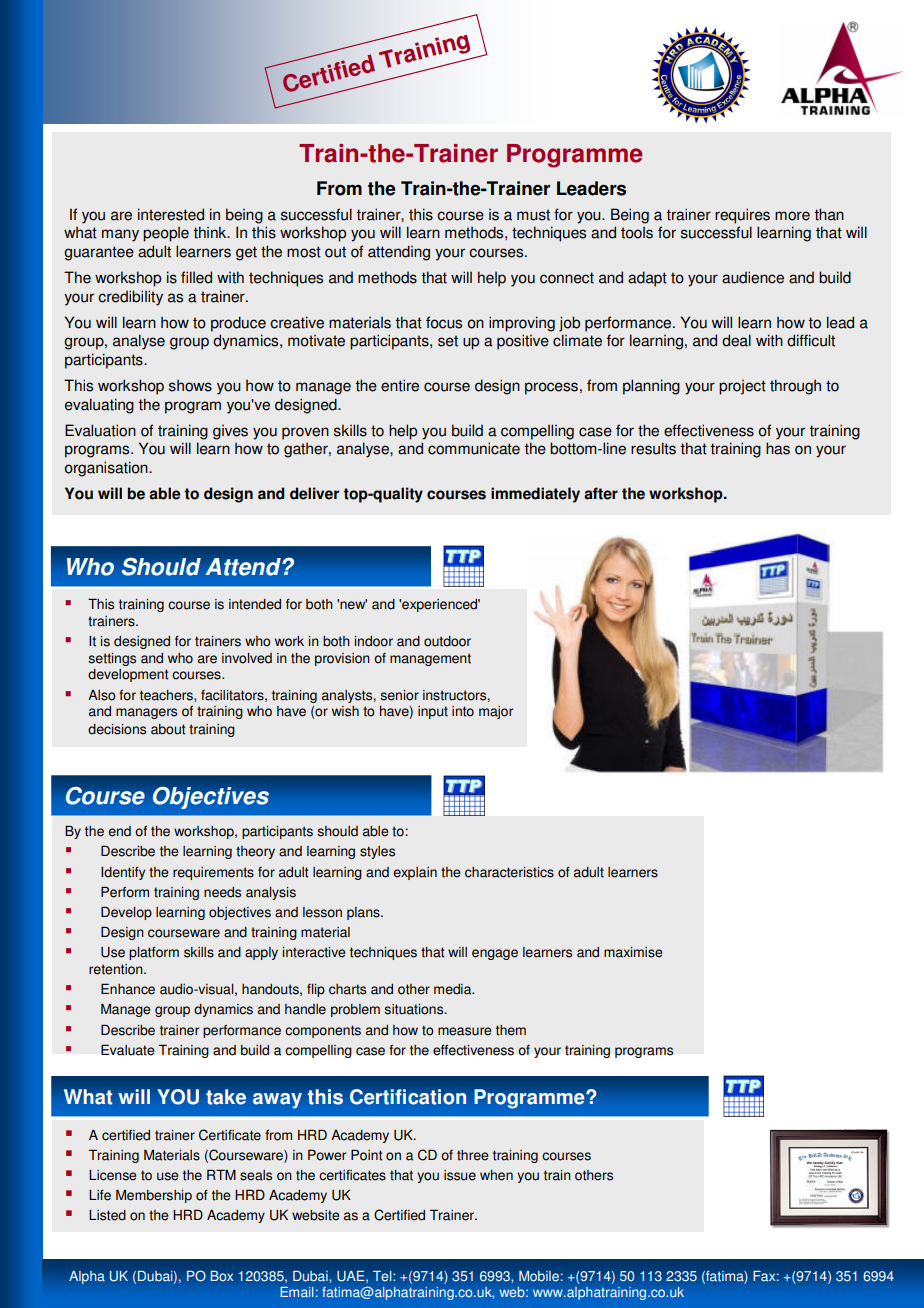 This page has width=924, height=1308. Describe the element at coordinates (463, 711) in the page. I see `into` at that location.
